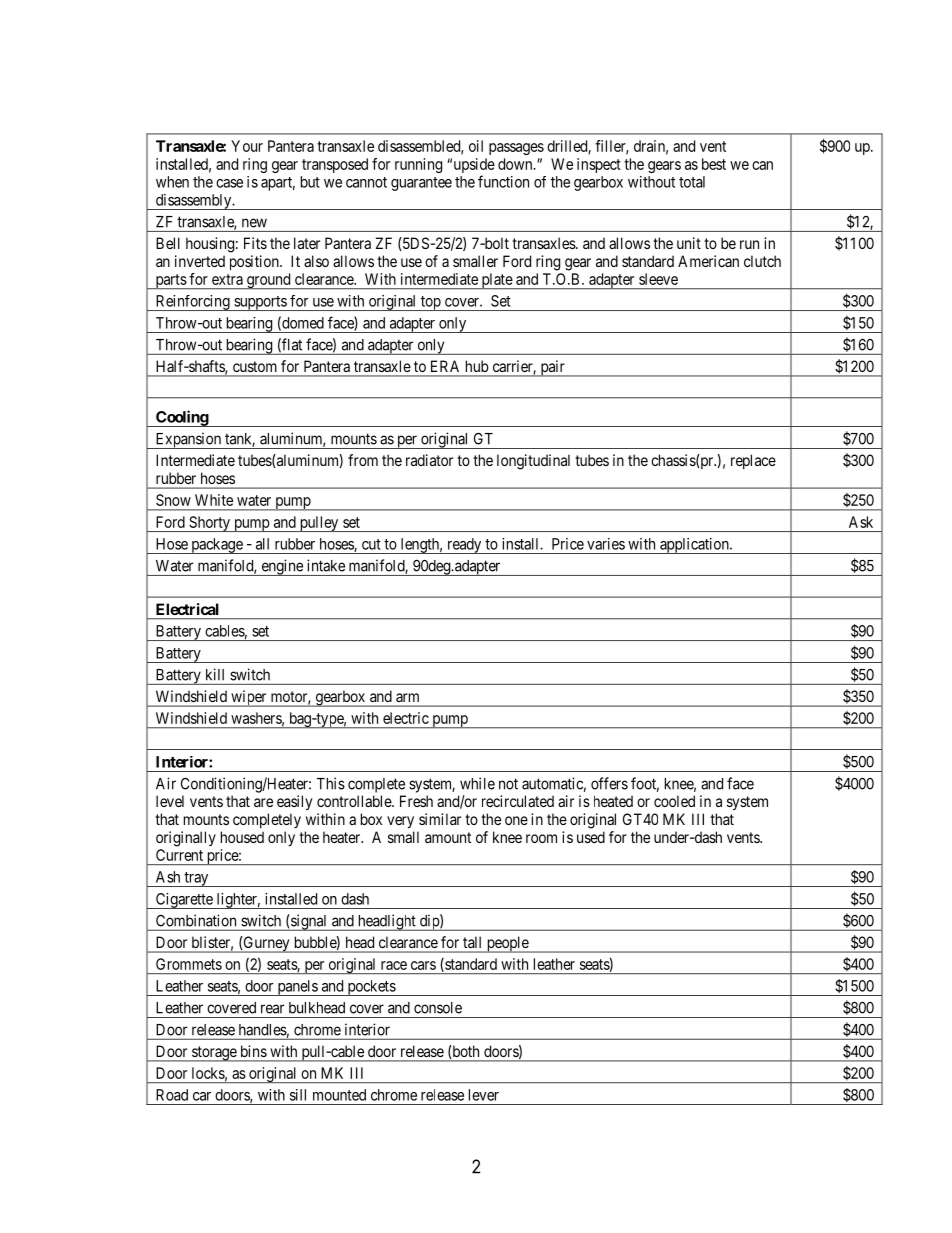  I want to click on ready, so click(464, 546).
